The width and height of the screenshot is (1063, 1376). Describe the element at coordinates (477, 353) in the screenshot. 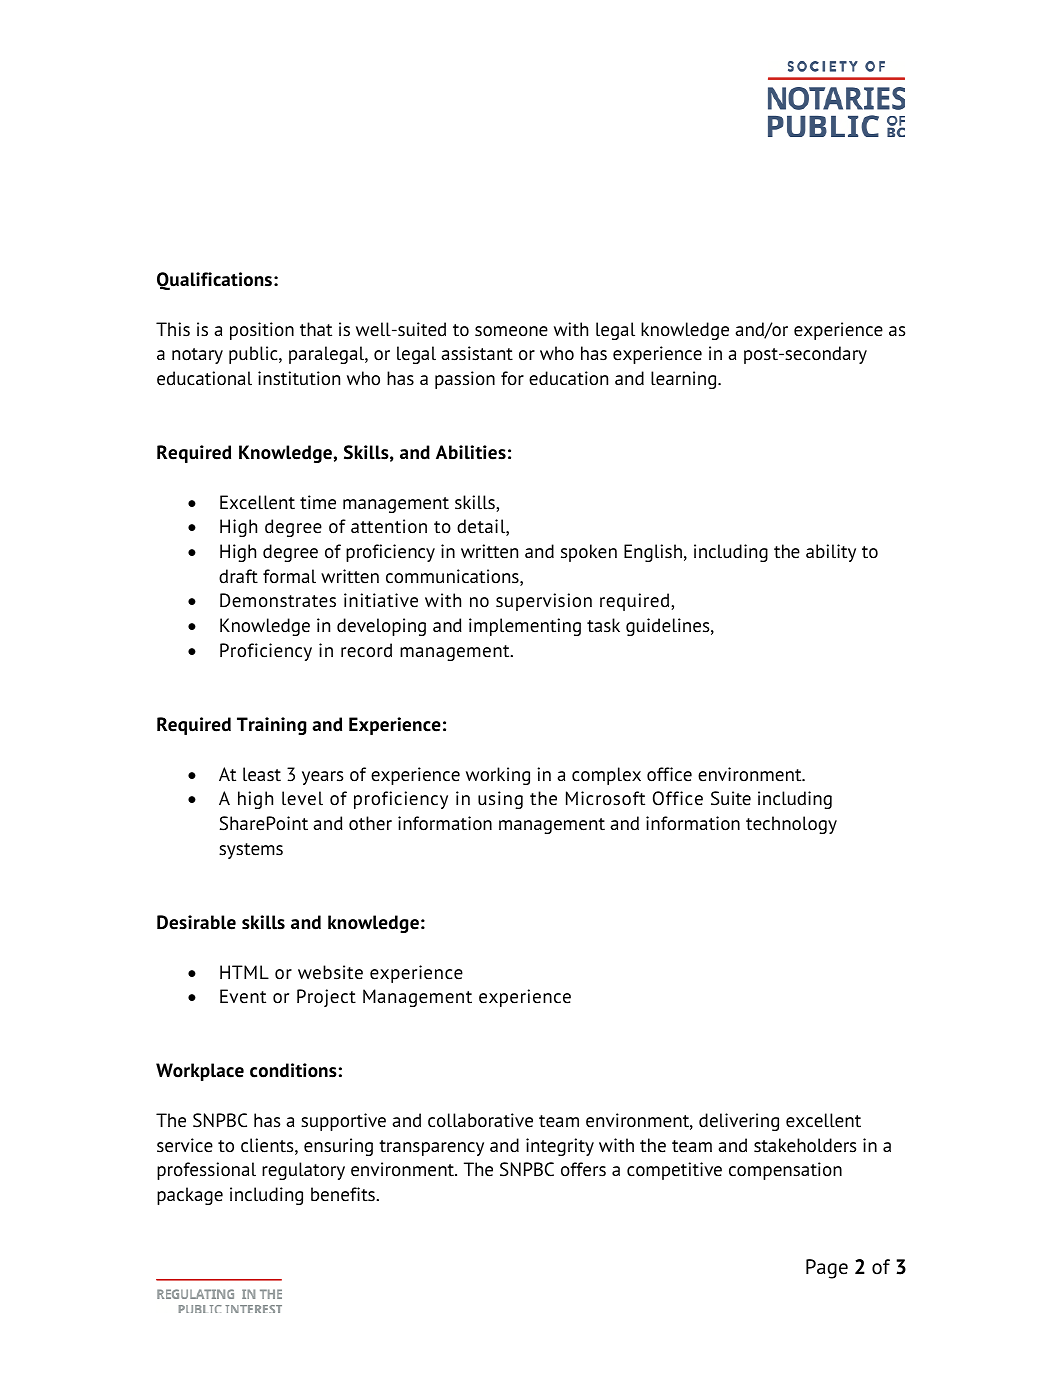

I see `assistant` at that location.
